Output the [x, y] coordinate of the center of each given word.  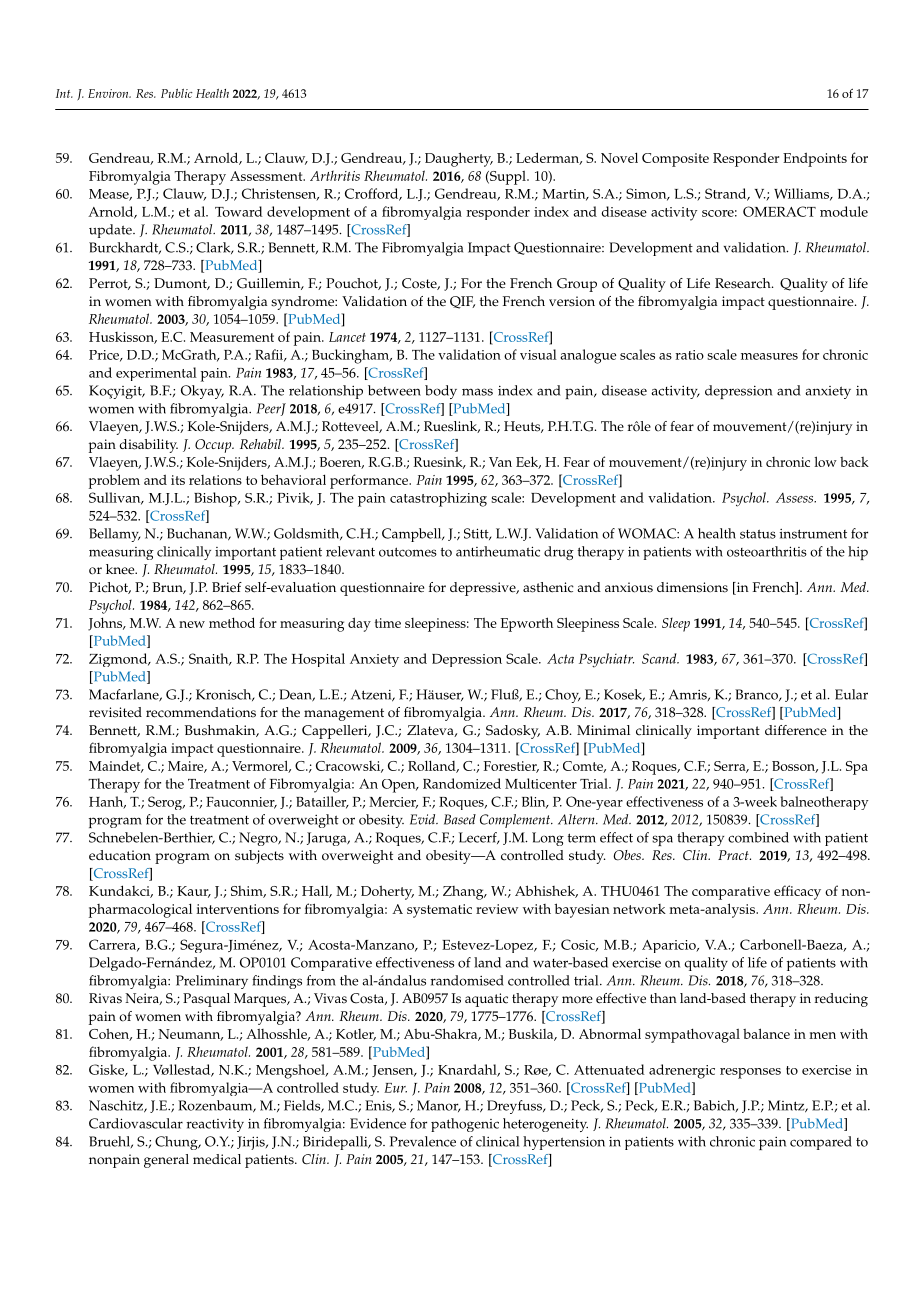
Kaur [194, 892]
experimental [156, 374]
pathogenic [465, 1125]
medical [217, 1159]
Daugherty [459, 159]
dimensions [692, 587]
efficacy [797, 892]
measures [769, 356]
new [192, 624]
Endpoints [815, 159]
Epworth [527, 624]
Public [177, 93]
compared [821, 1143]
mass [477, 392]
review [497, 909]
